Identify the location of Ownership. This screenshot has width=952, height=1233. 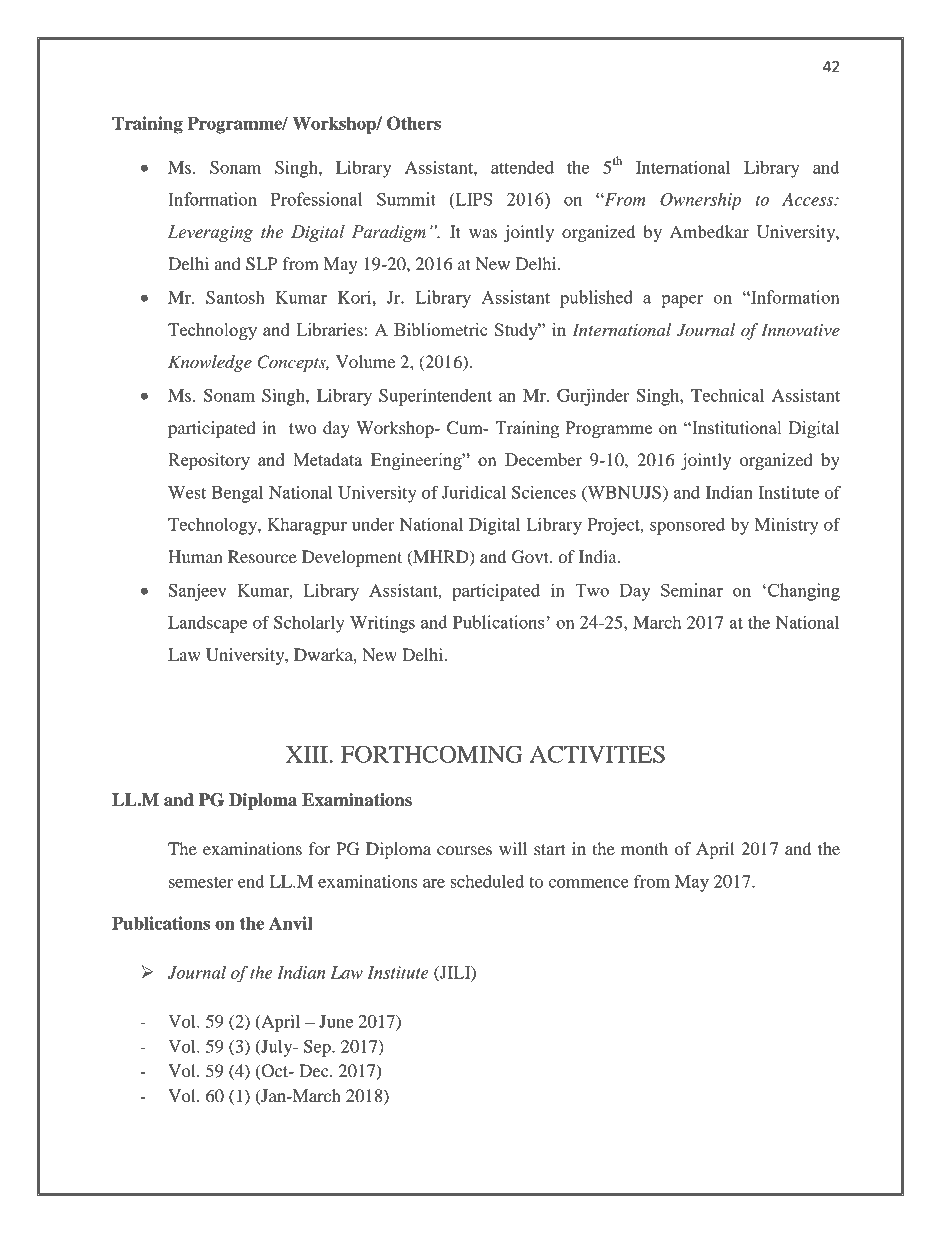
(700, 201).
